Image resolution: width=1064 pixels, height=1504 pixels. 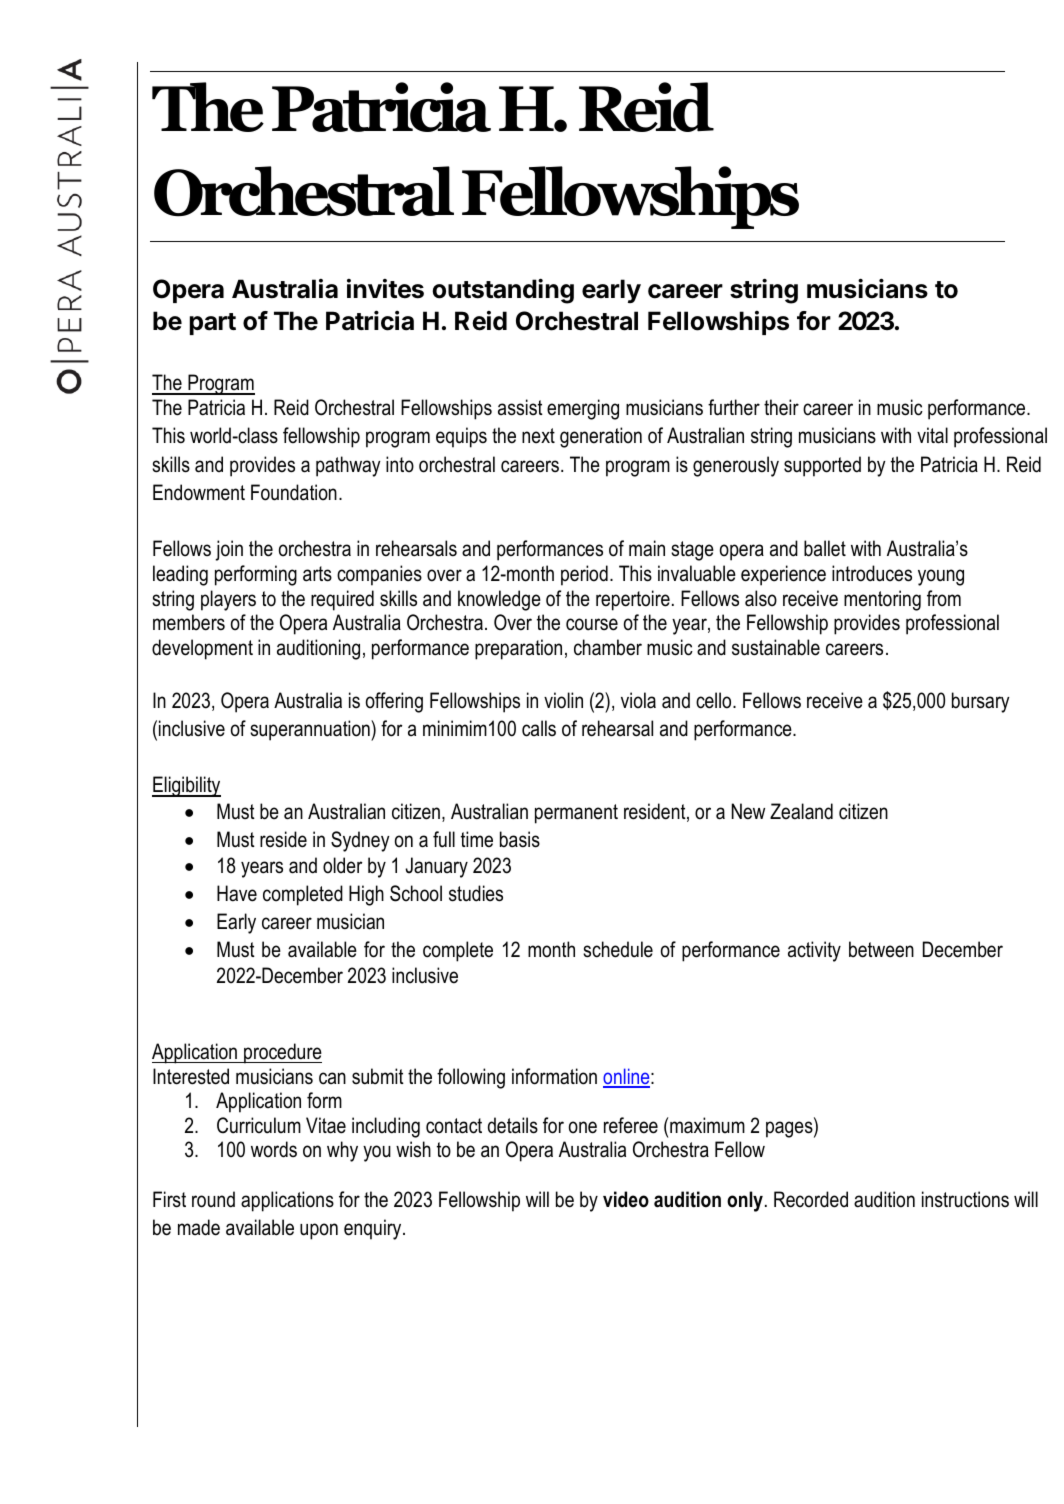 What do you see at coordinates (801, 811) in the image?
I see `Zealand` at bounding box center [801, 811].
